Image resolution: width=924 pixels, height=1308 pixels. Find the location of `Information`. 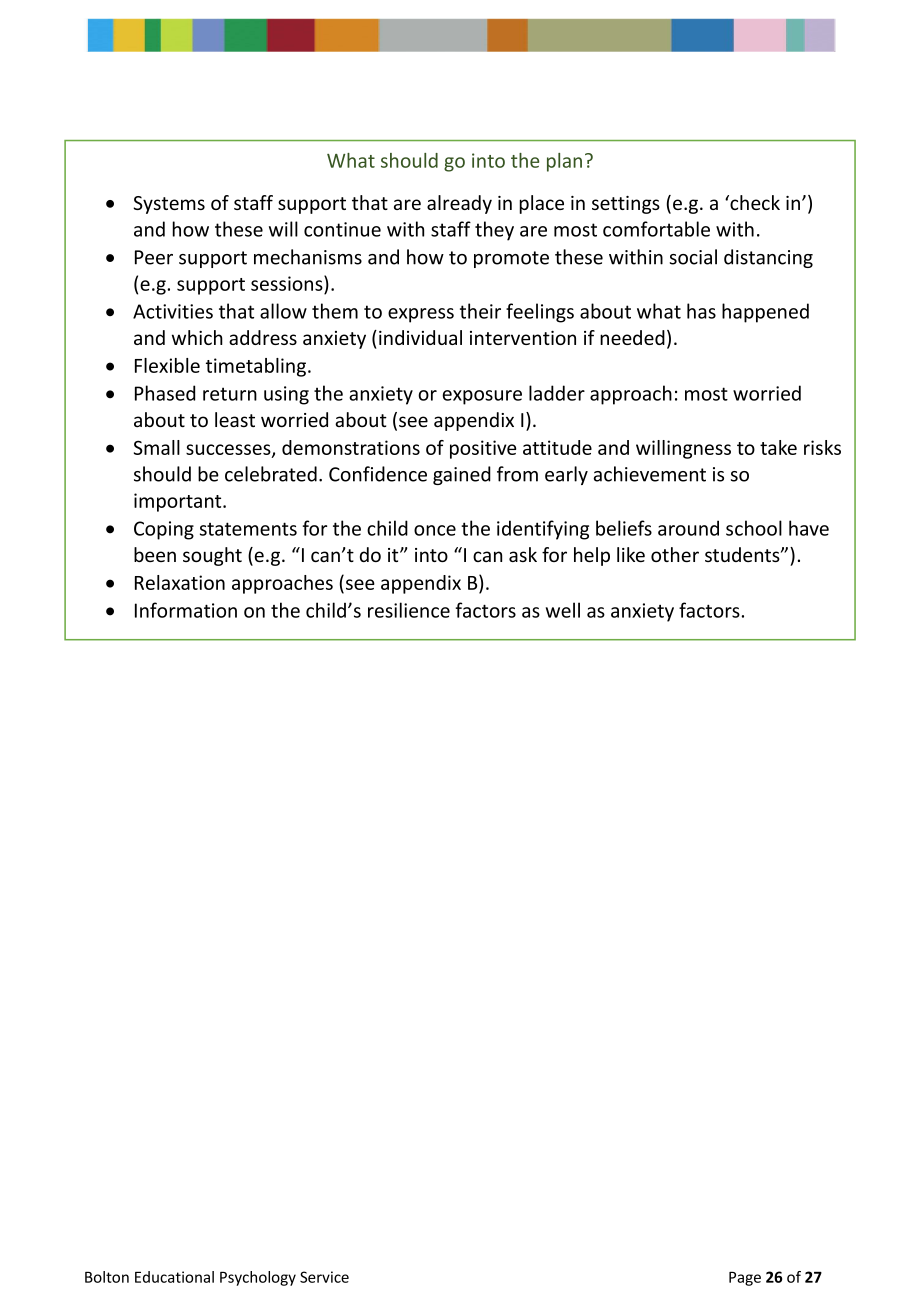

Information is located at coordinates (186, 610).
